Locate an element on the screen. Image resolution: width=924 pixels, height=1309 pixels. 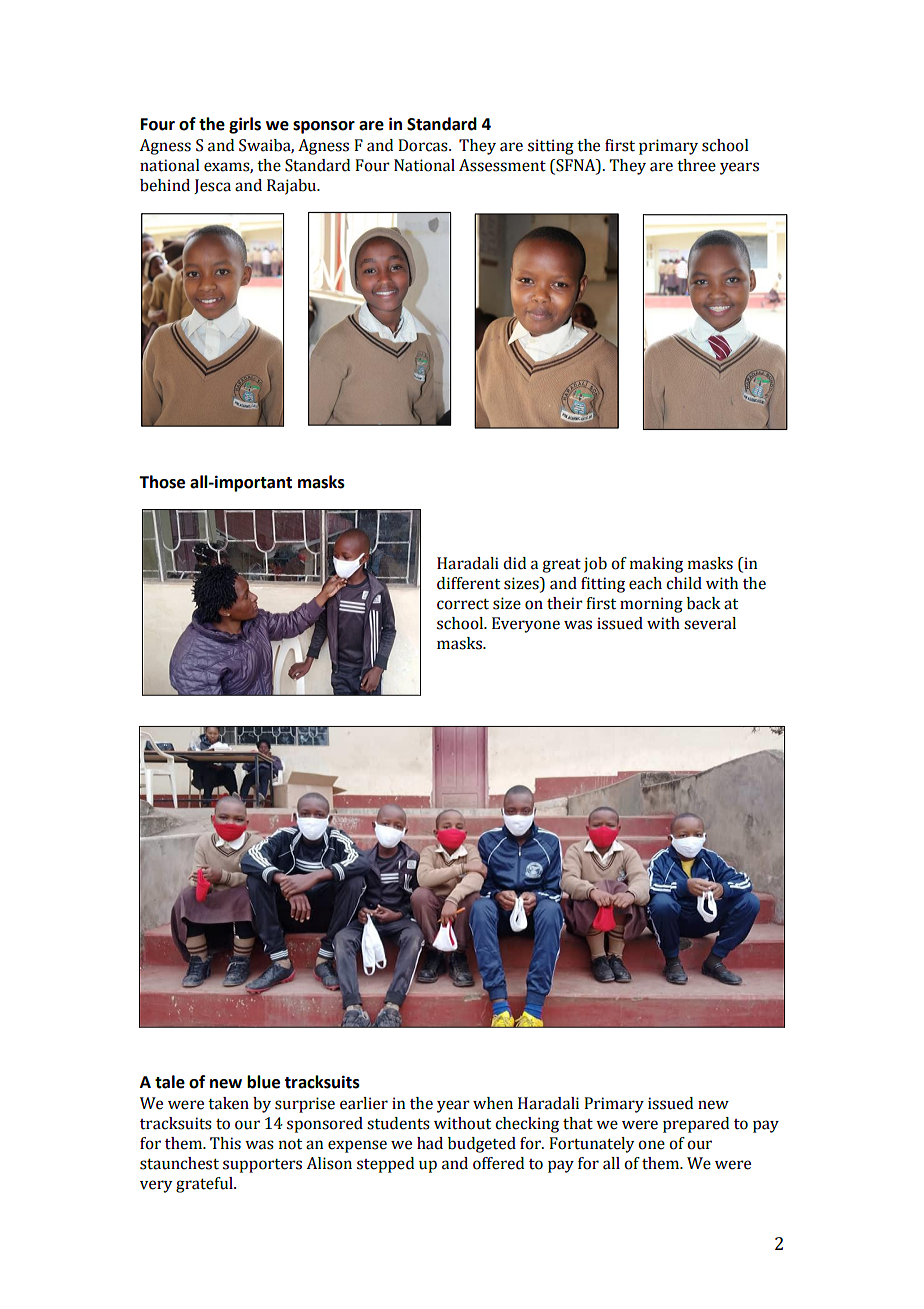
different is located at coordinates (468, 583).
